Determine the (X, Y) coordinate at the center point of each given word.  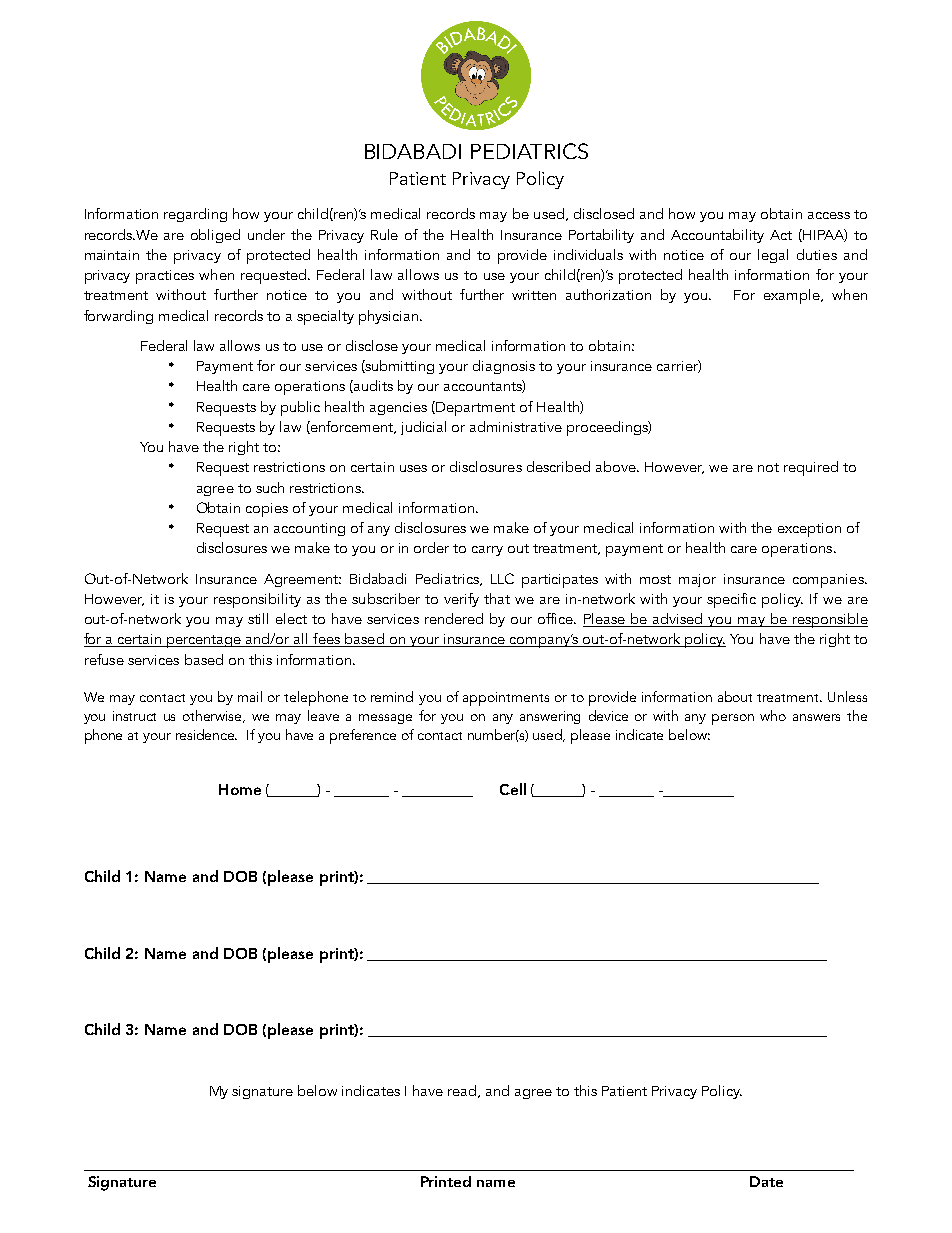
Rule (384, 234)
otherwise (214, 716)
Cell (513, 789)
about (735, 696)
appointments (506, 699)
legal (773, 256)
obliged (215, 236)
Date (766, 1181)
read (463, 1091)
